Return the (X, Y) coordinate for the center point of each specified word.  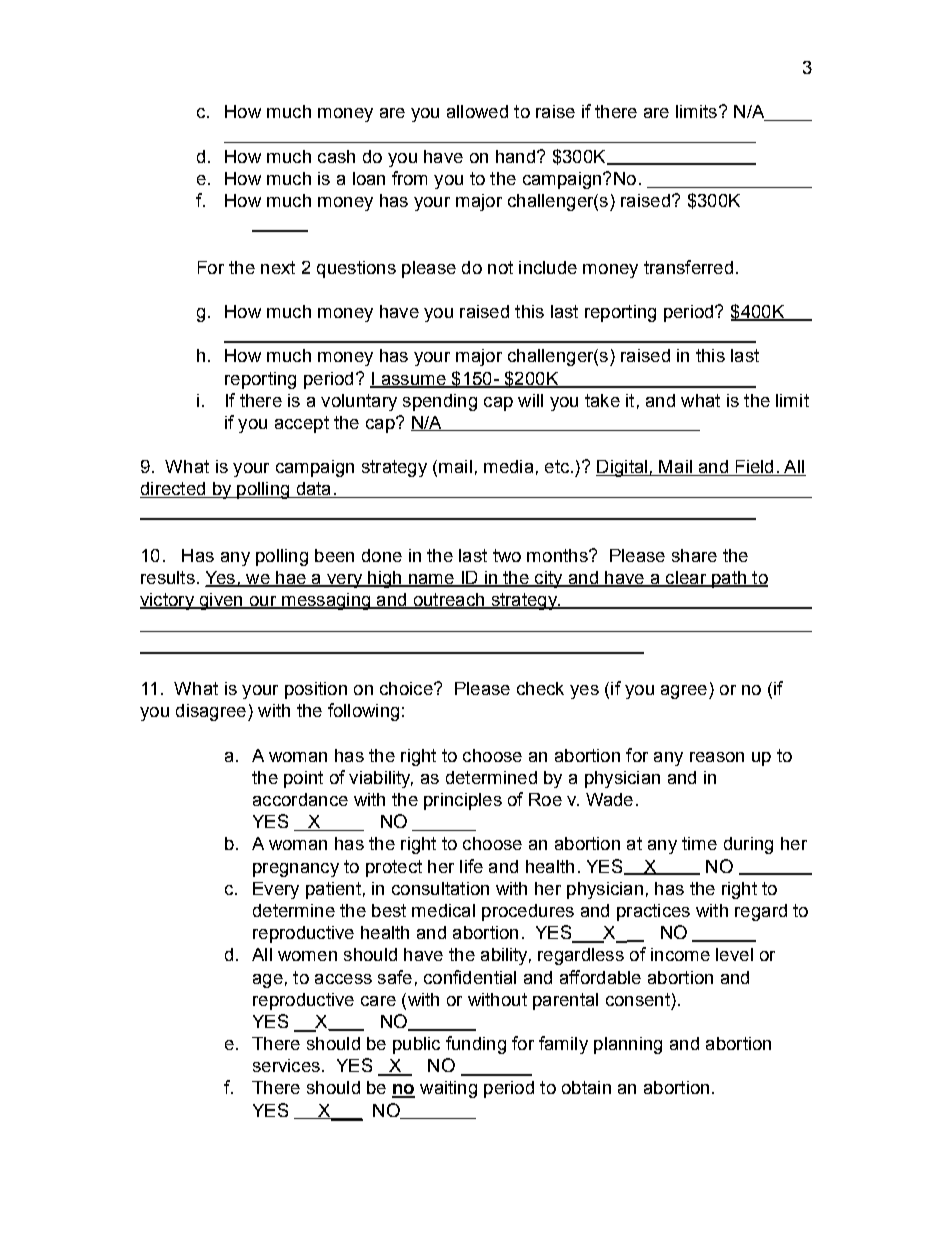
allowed (477, 111)
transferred (688, 267)
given (221, 601)
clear (686, 579)
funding (476, 1045)
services (286, 1065)
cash (336, 156)
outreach (449, 601)
